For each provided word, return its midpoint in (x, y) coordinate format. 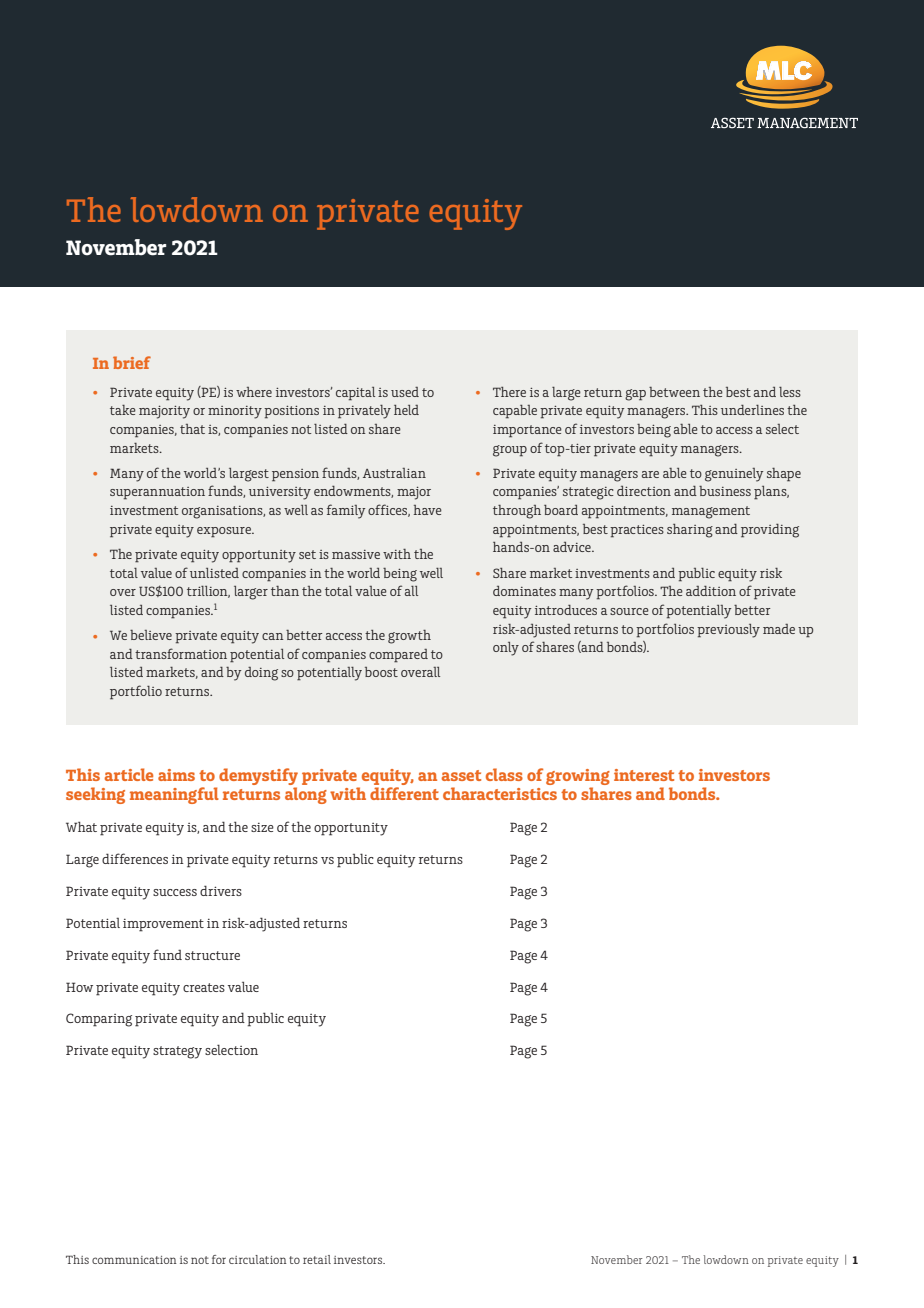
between (674, 392)
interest (644, 775)
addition (711, 591)
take (123, 410)
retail (317, 1259)
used (405, 392)
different (404, 793)
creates (204, 987)
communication (134, 1260)
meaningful (174, 795)
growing (578, 778)
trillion (208, 592)
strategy (177, 1052)
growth (409, 637)
